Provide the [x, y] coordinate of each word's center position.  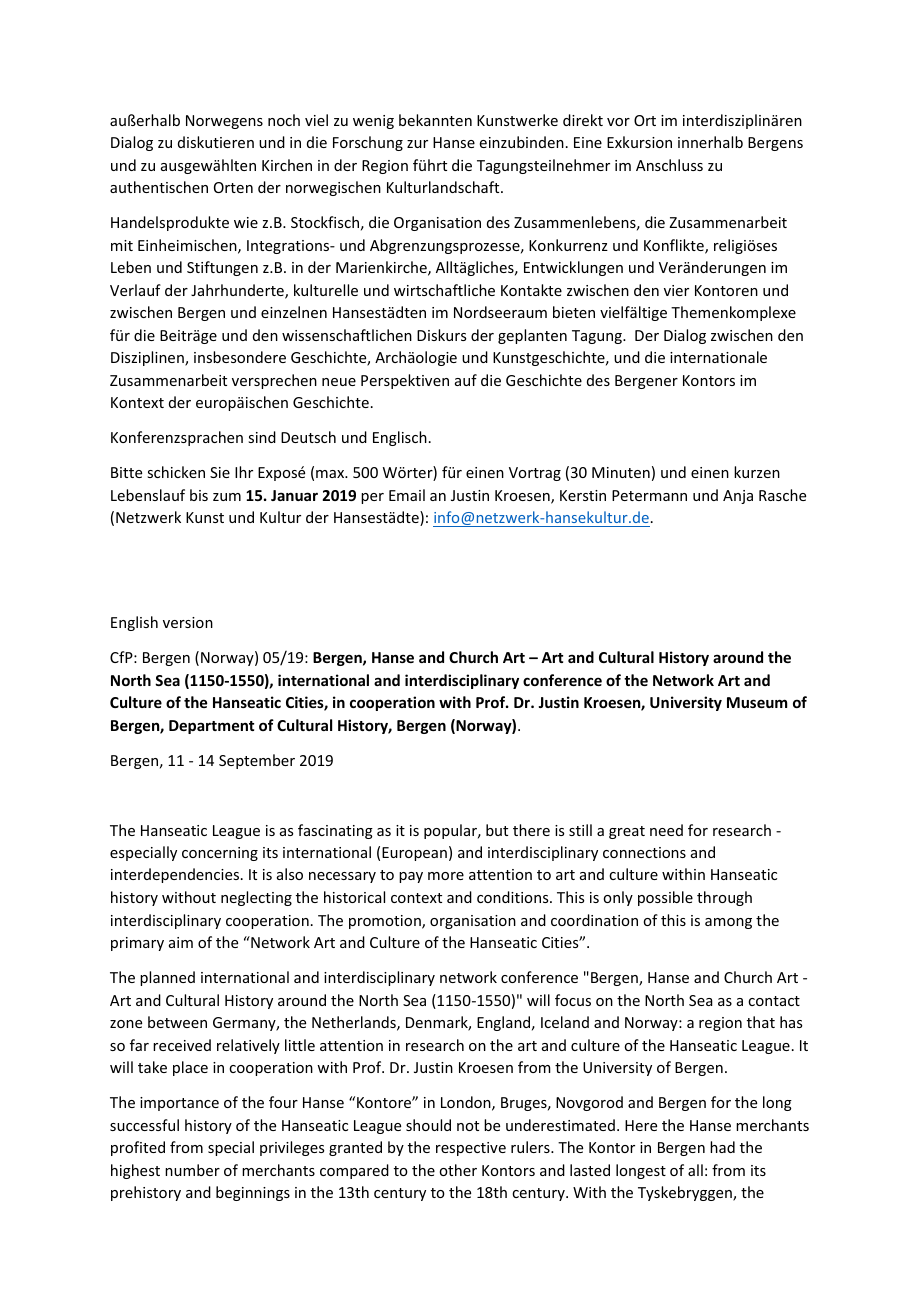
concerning [220, 854]
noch [284, 120]
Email [407, 495]
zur [417, 144]
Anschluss [669, 165]
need [666, 830]
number [192, 1170]
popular [452, 831]
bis [199, 495]
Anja [738, 497]
